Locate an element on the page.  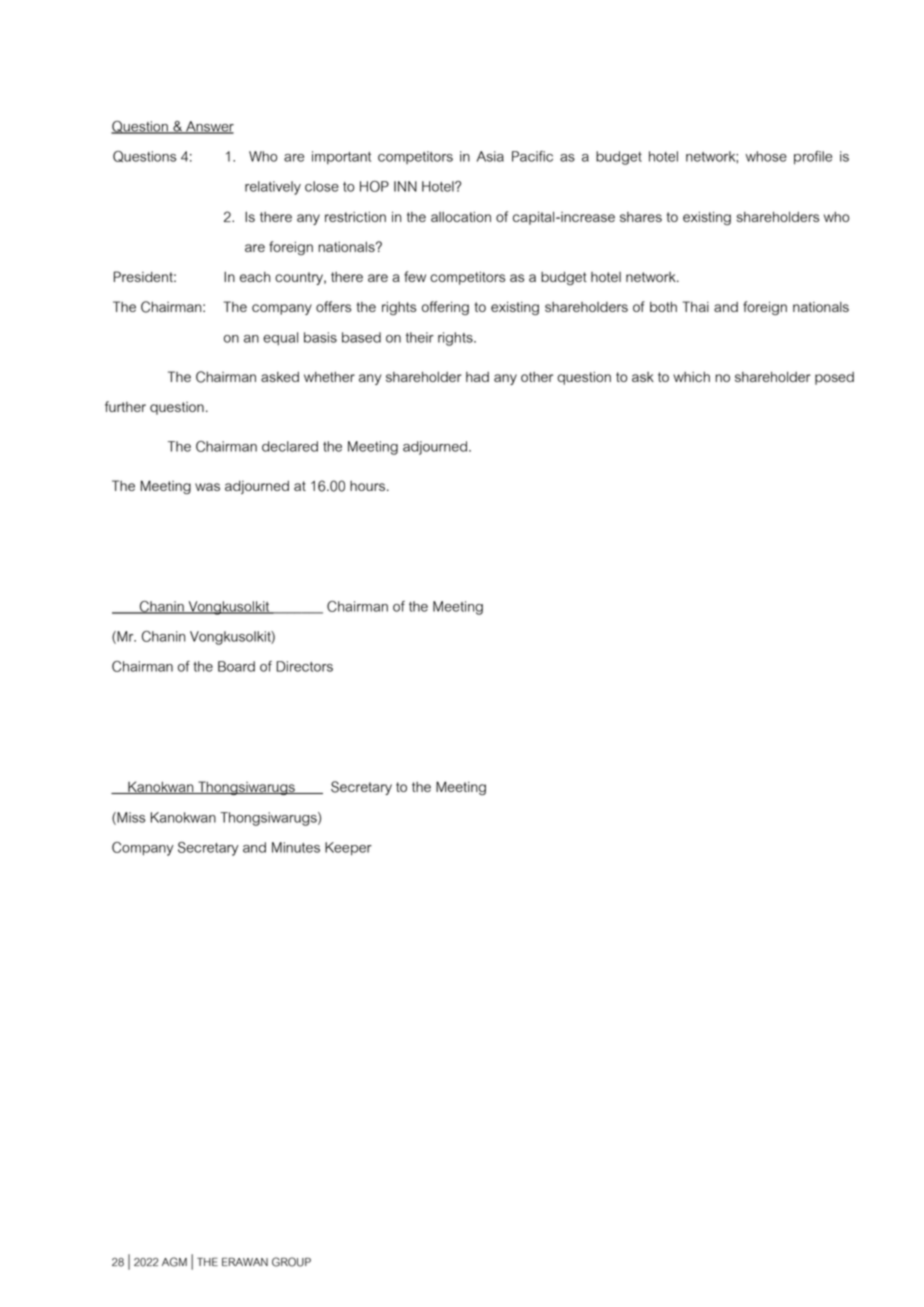
AGM is located at coordinates (174, 1262).
